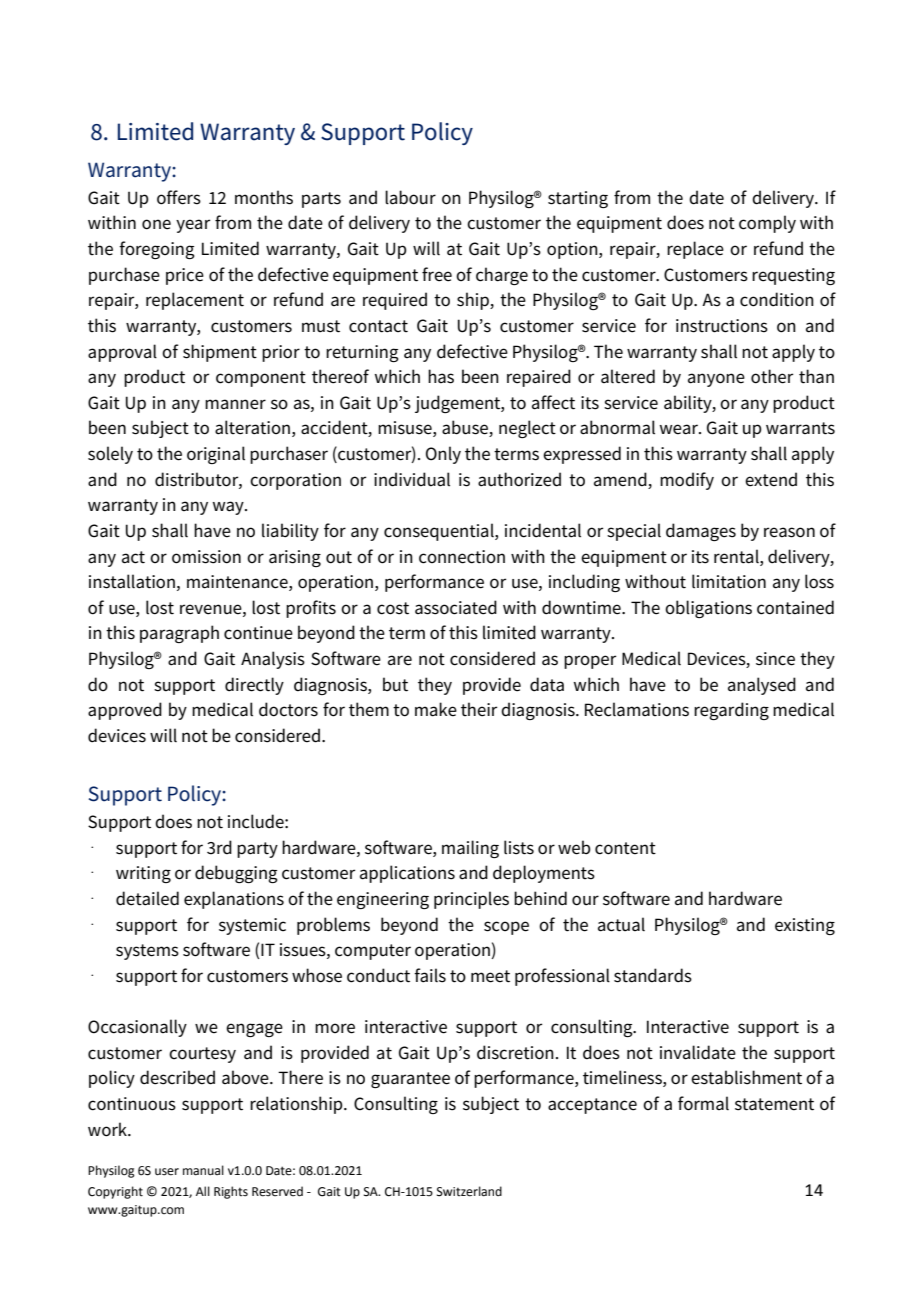 Image resolution: width=924 pixels, height=1308 pixels. Describe the element at coordinates (479, 709) in the page. I see `their` at that location.
